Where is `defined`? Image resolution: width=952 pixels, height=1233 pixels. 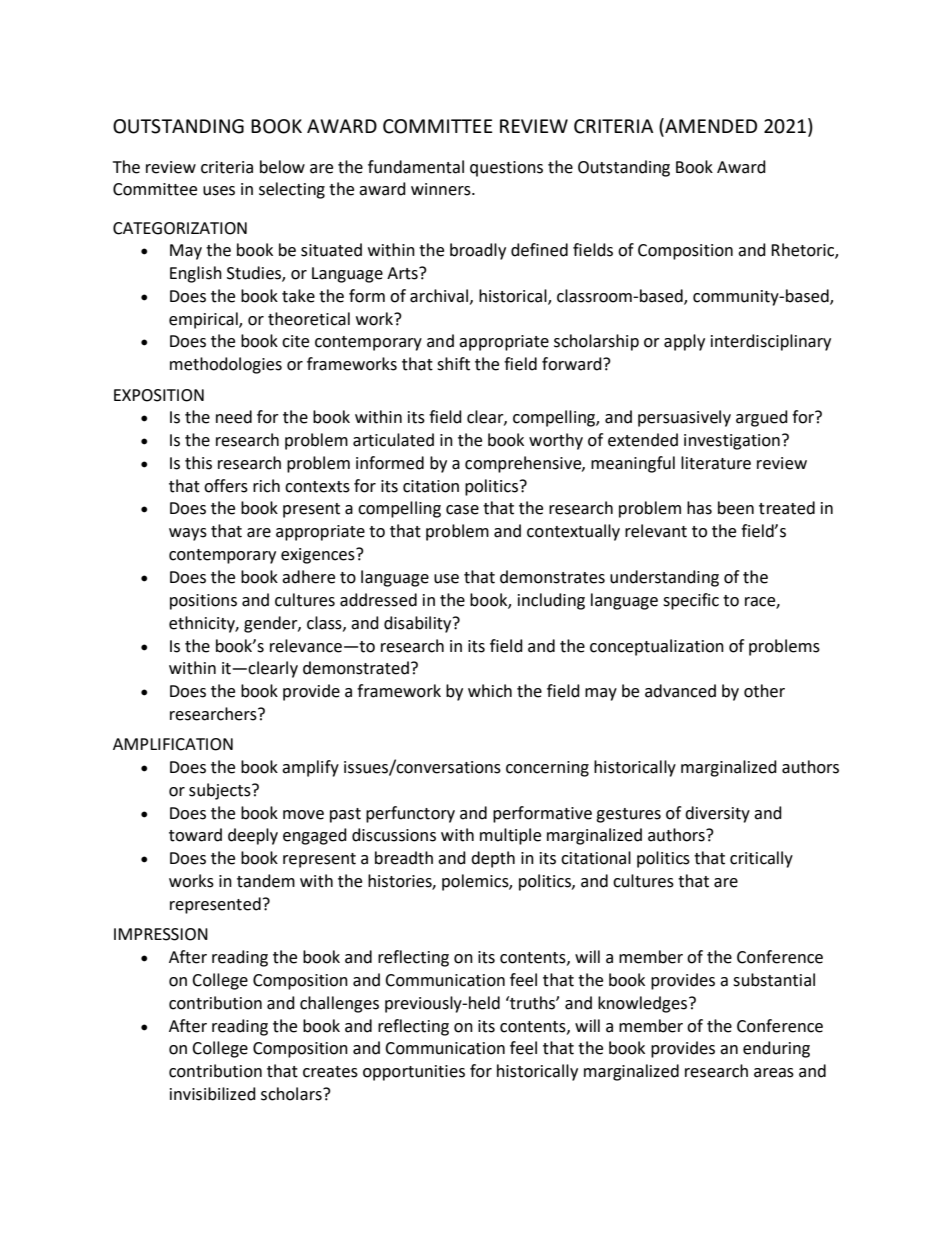
defined is located at coordinates (539, 250).
